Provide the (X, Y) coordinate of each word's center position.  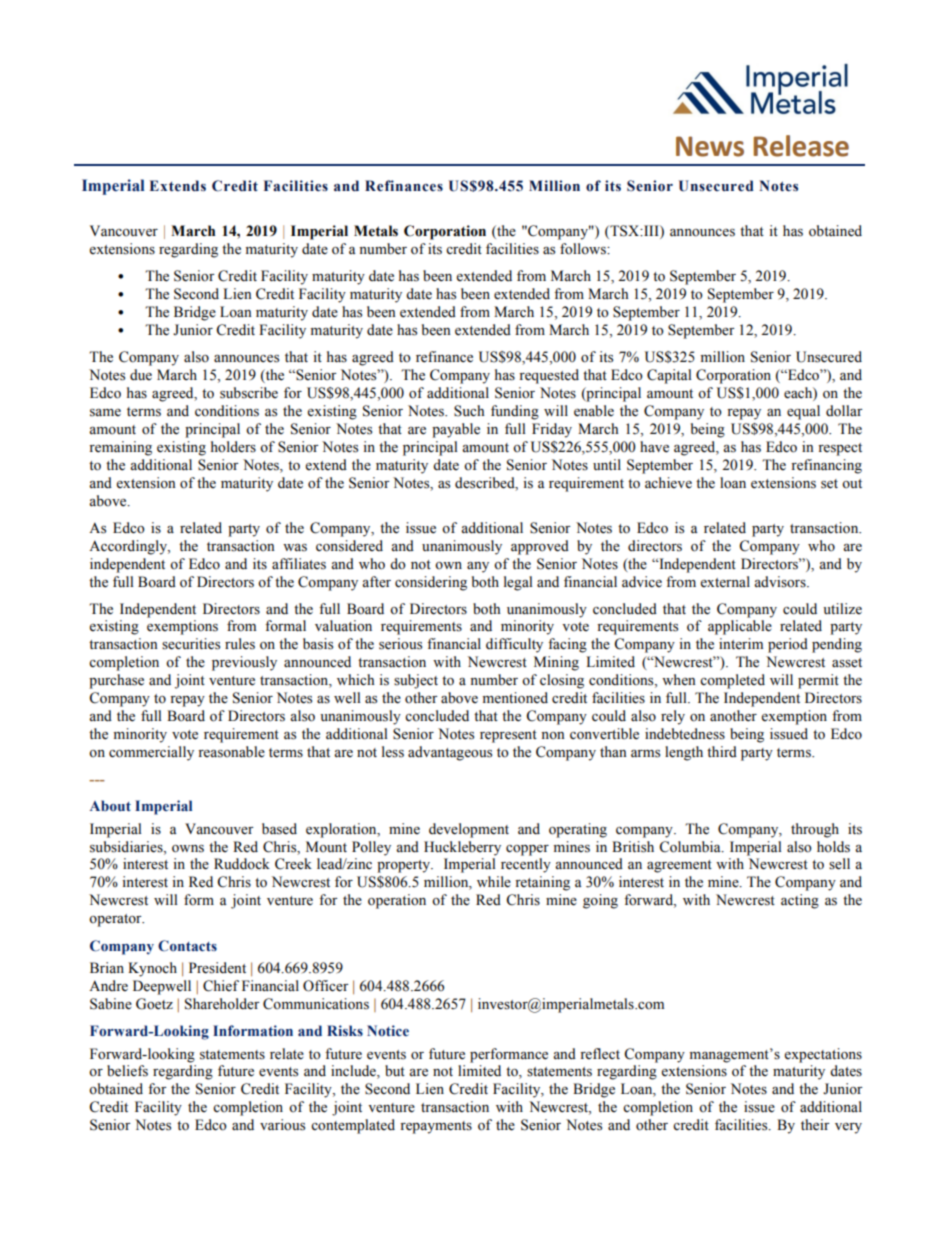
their (815, 1125)
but (395, 1071)
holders (233, 447)
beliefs (127, 1071)
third (722, 752)
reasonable (231, 752)
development (469, 830)
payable (456, 430)
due (141, 375)
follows (584, 249)
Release (801, 146)
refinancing (826, 466)
